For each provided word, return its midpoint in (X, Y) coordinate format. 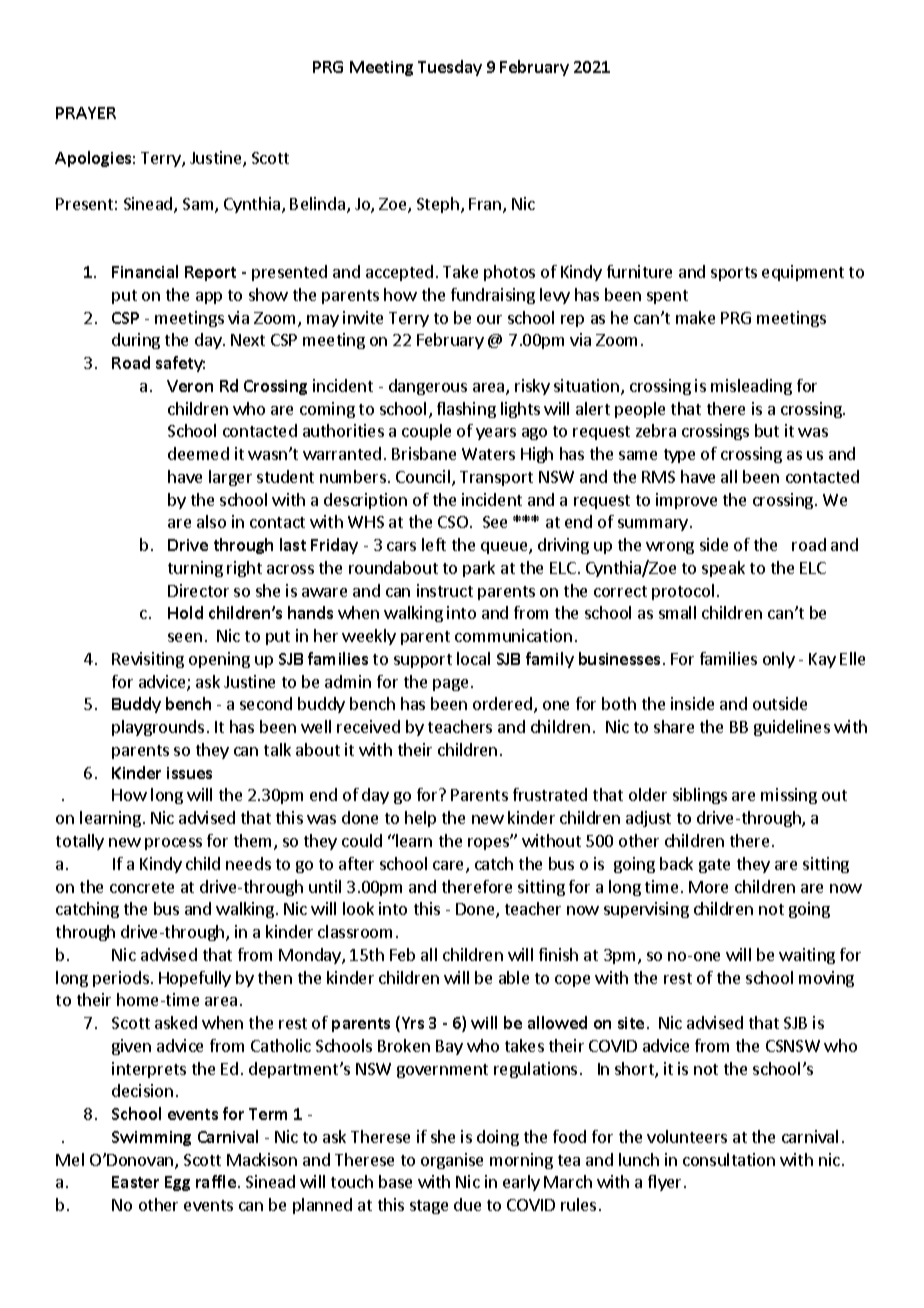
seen (185, 637)
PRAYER (86, 113)
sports (734, 274)
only (779, 660)
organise (452, 1161)
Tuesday (450, 68)
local (473, 658)
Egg (177, 1183)
